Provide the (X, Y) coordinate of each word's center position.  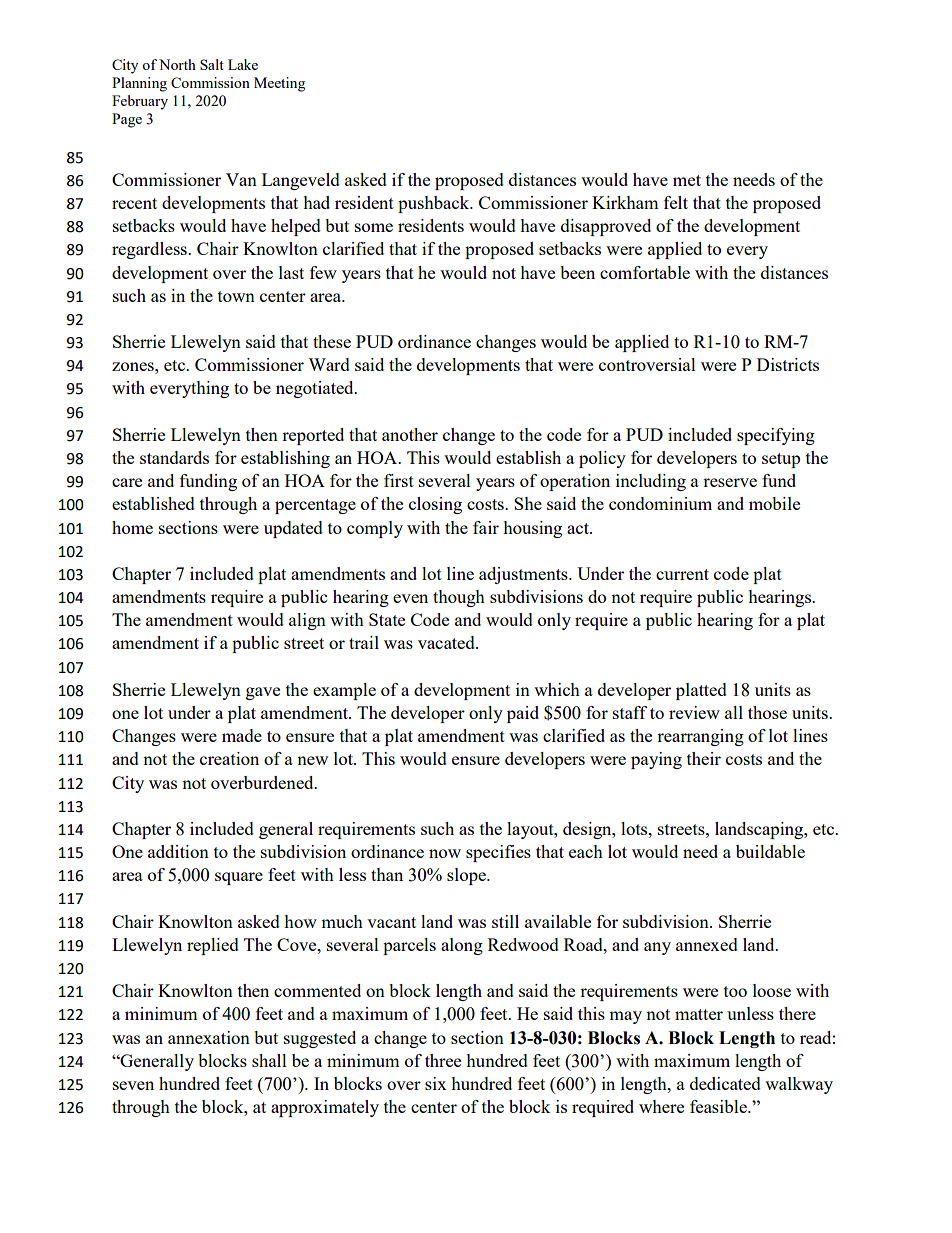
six (436, 1083)
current (682, 574)
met (687, 180)
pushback (435, 204)
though (459, 598)
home (132, 527)
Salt (212, 64)
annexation (209, 1037)
